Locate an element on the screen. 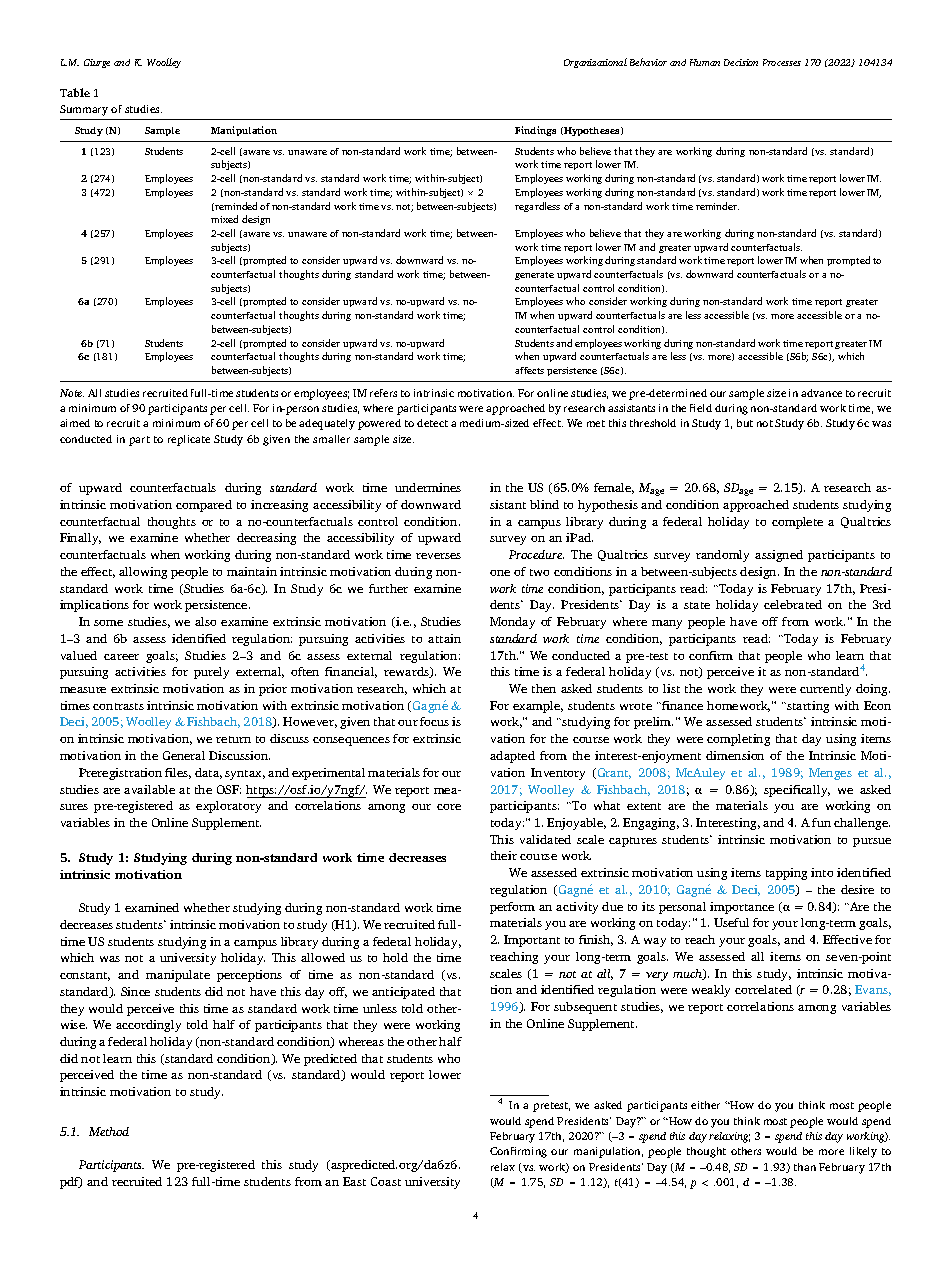 The image size is (952, 1270). Coast is located at coordinates (386, 1181).
